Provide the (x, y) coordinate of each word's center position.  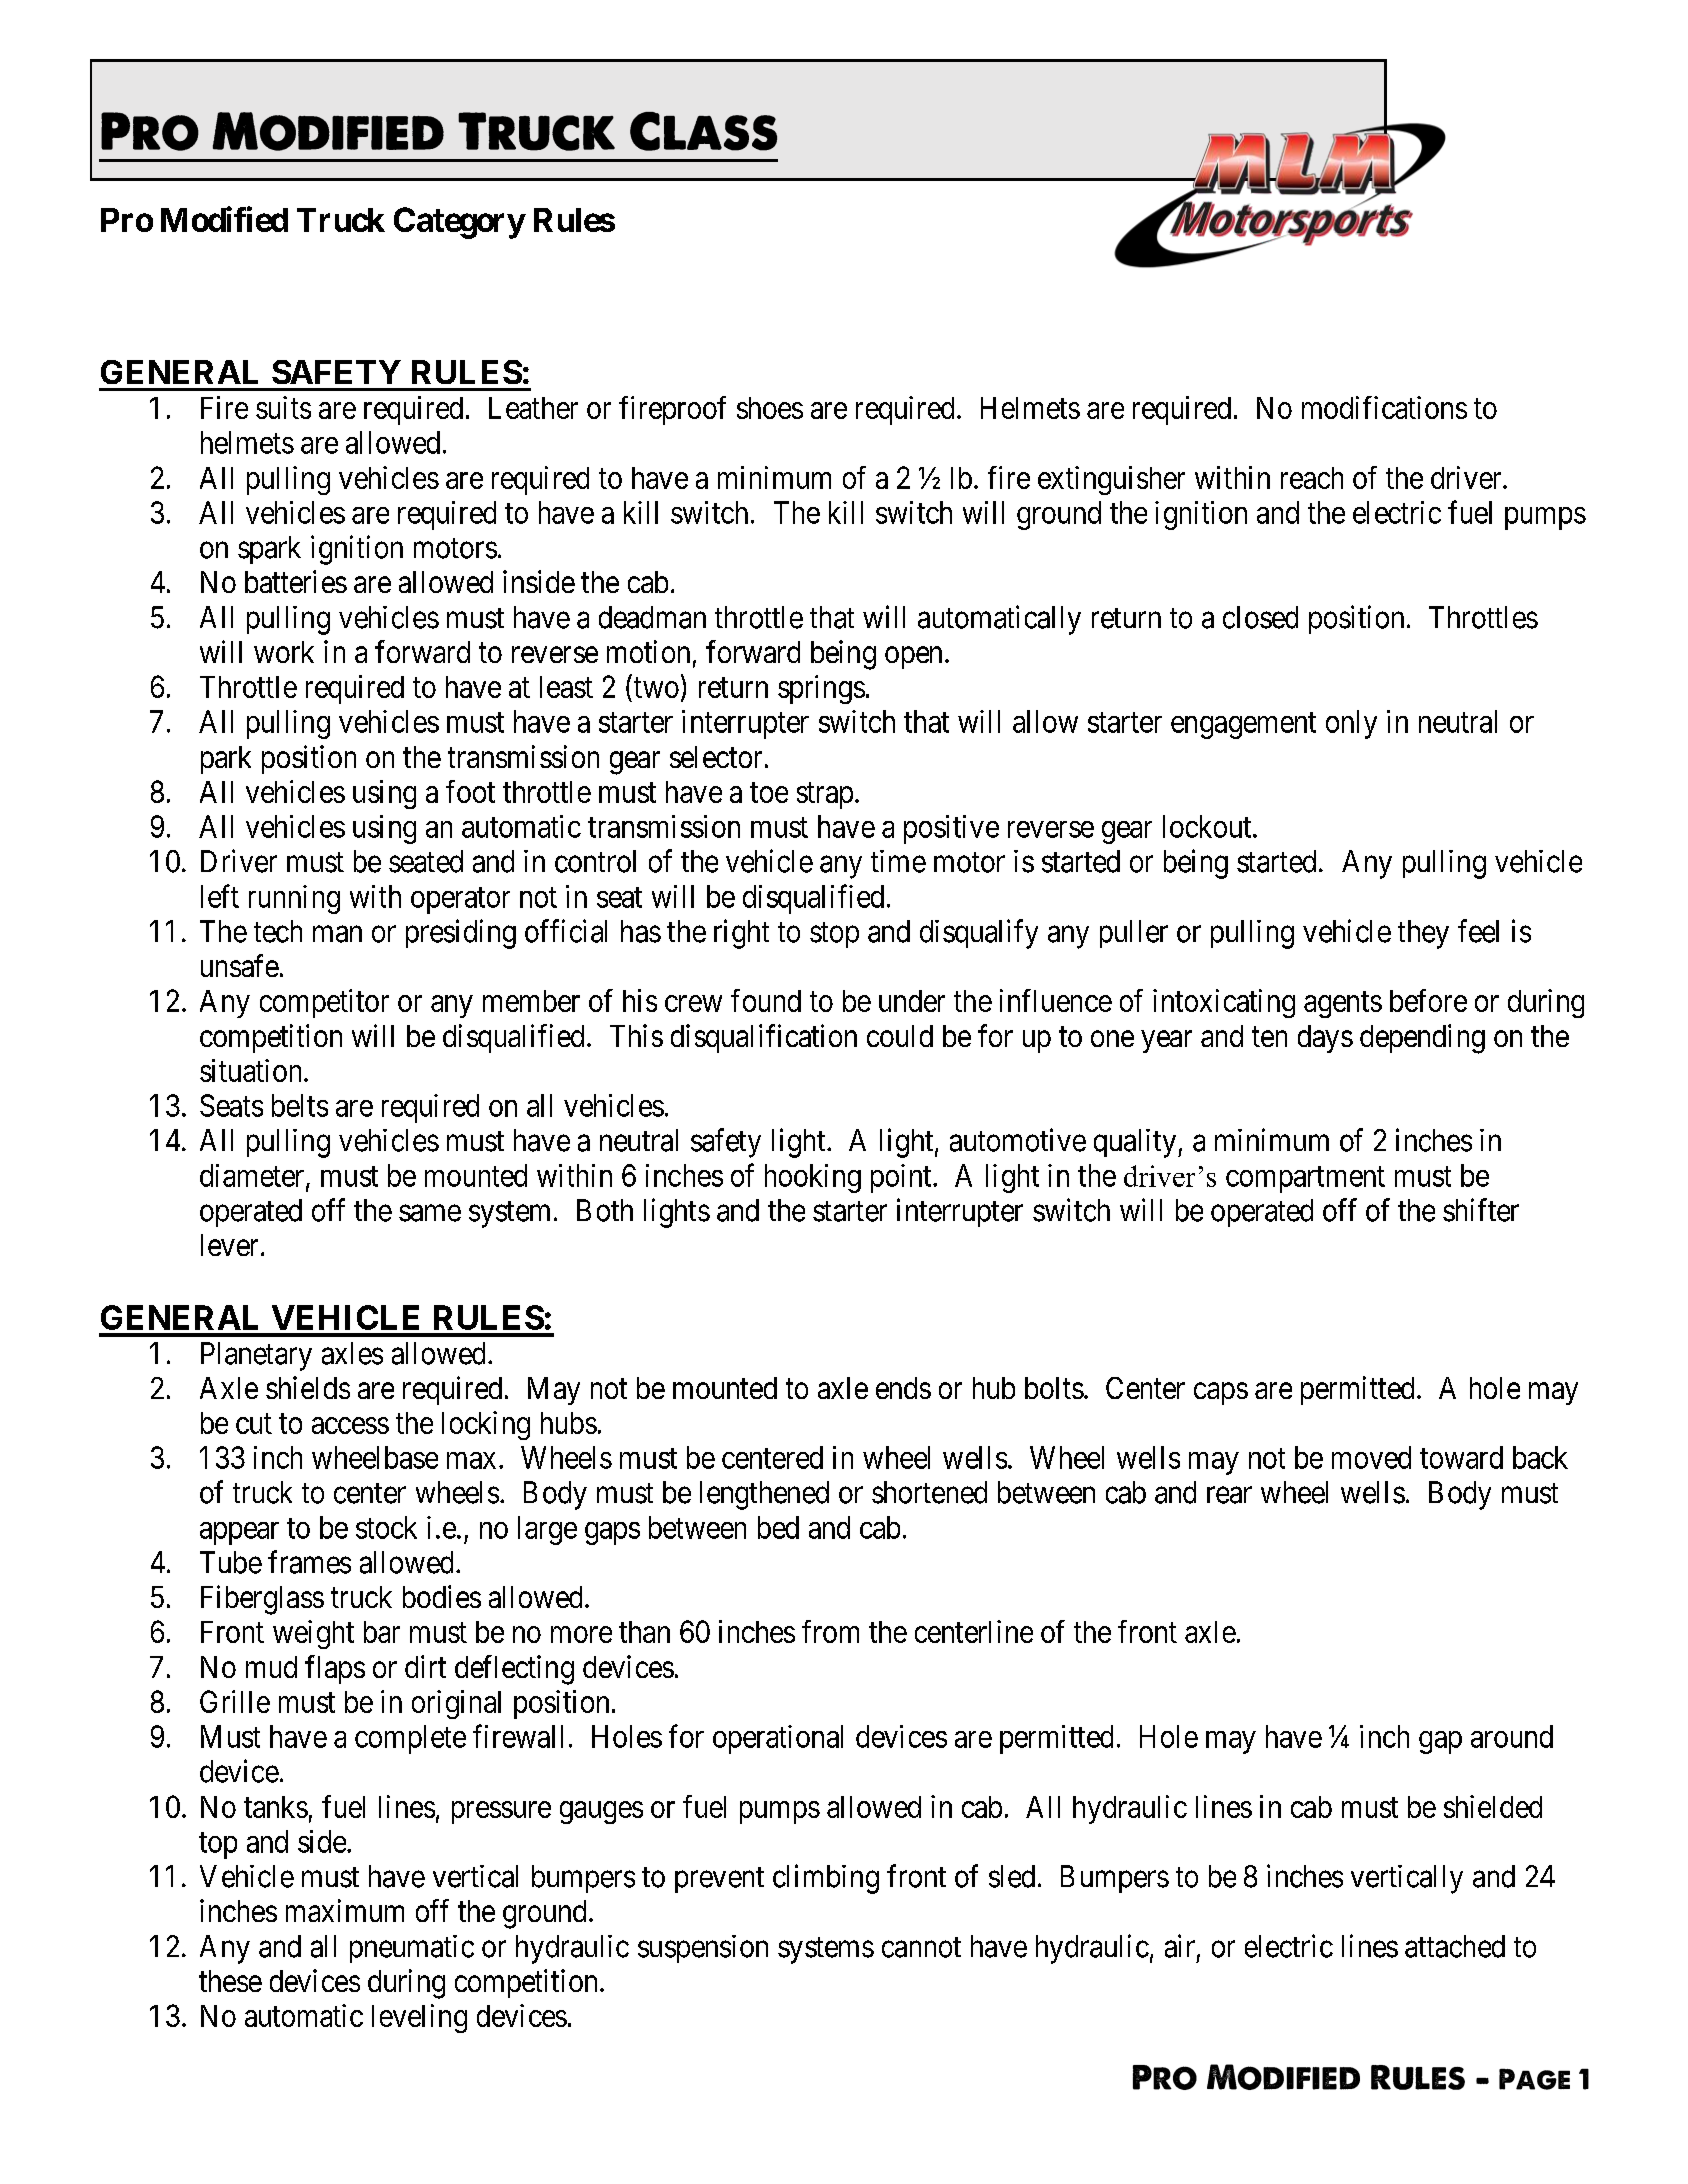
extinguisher (1111, 480)
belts (300, 1105)
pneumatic (412, 1949)
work (284, 652)
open (913, 658)
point (902, 1178)
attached (1455, 1946)
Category (459, 223)
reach (1312, 478)
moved (1371, 1457)
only (1351, 724)
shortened (929, 1492)
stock (386, 1527)
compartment (1305, 1180)
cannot (921, 1947)
